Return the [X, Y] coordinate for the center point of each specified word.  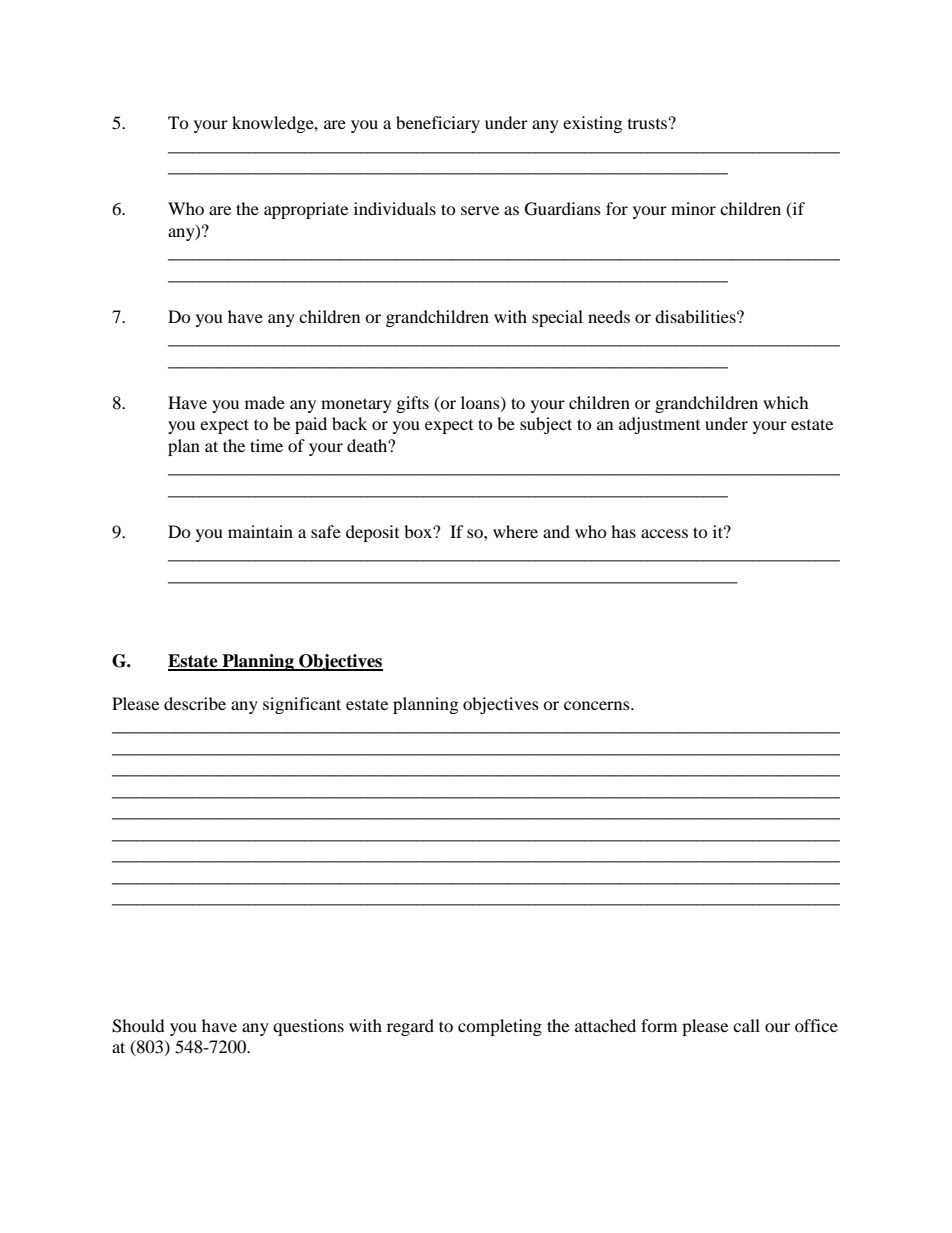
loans [481, 403]
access [664, 533]
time [266, 445]
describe [195, 703]
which [786, 402]
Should [138, 1026]
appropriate [306, 210]
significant [302, 705]
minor [693, 208]
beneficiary [438, 124]
